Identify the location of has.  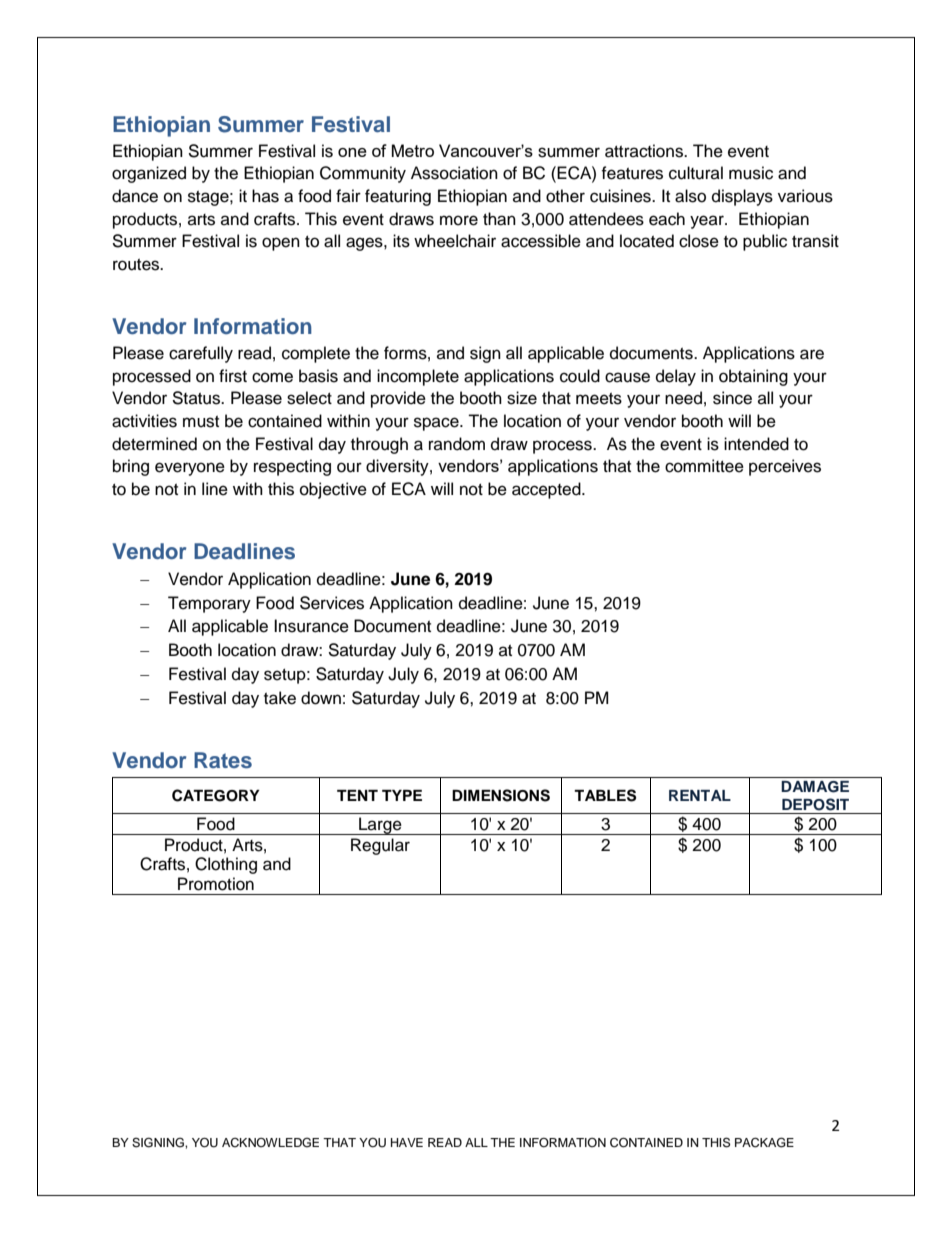
(265, 196).
